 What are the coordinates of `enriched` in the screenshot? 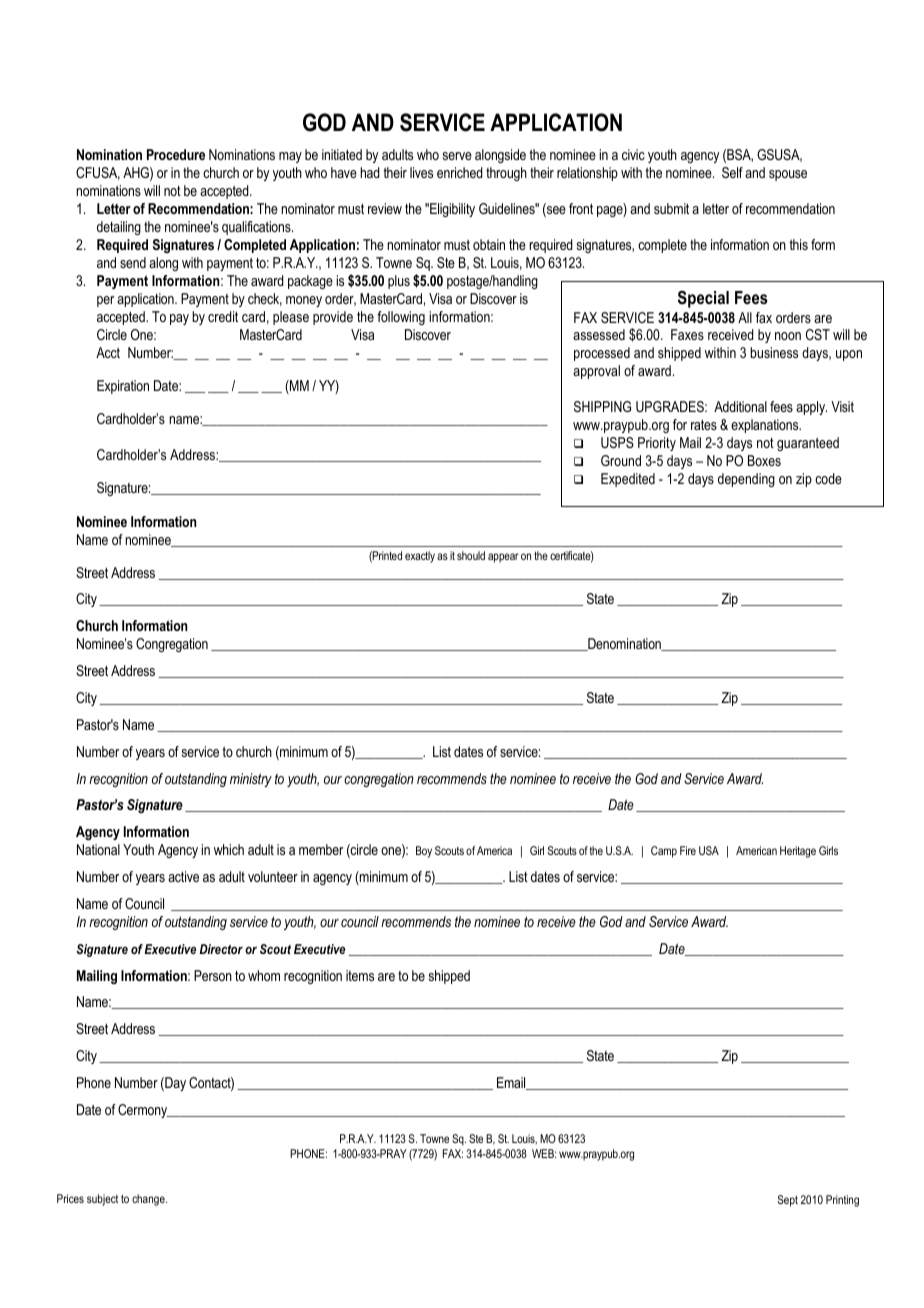 It's located at (460, 172).
